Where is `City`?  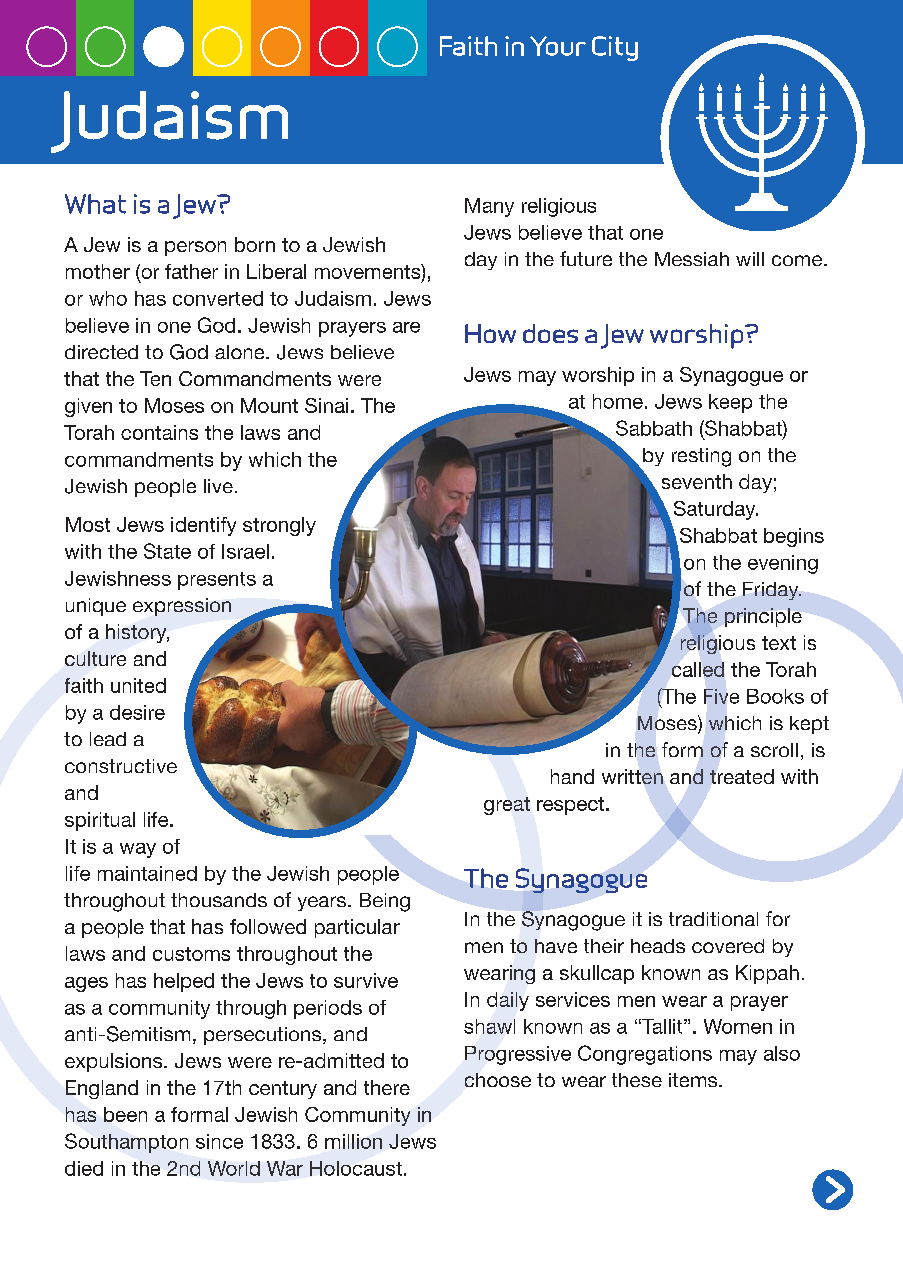
City is located at coordinates (615, 48).
